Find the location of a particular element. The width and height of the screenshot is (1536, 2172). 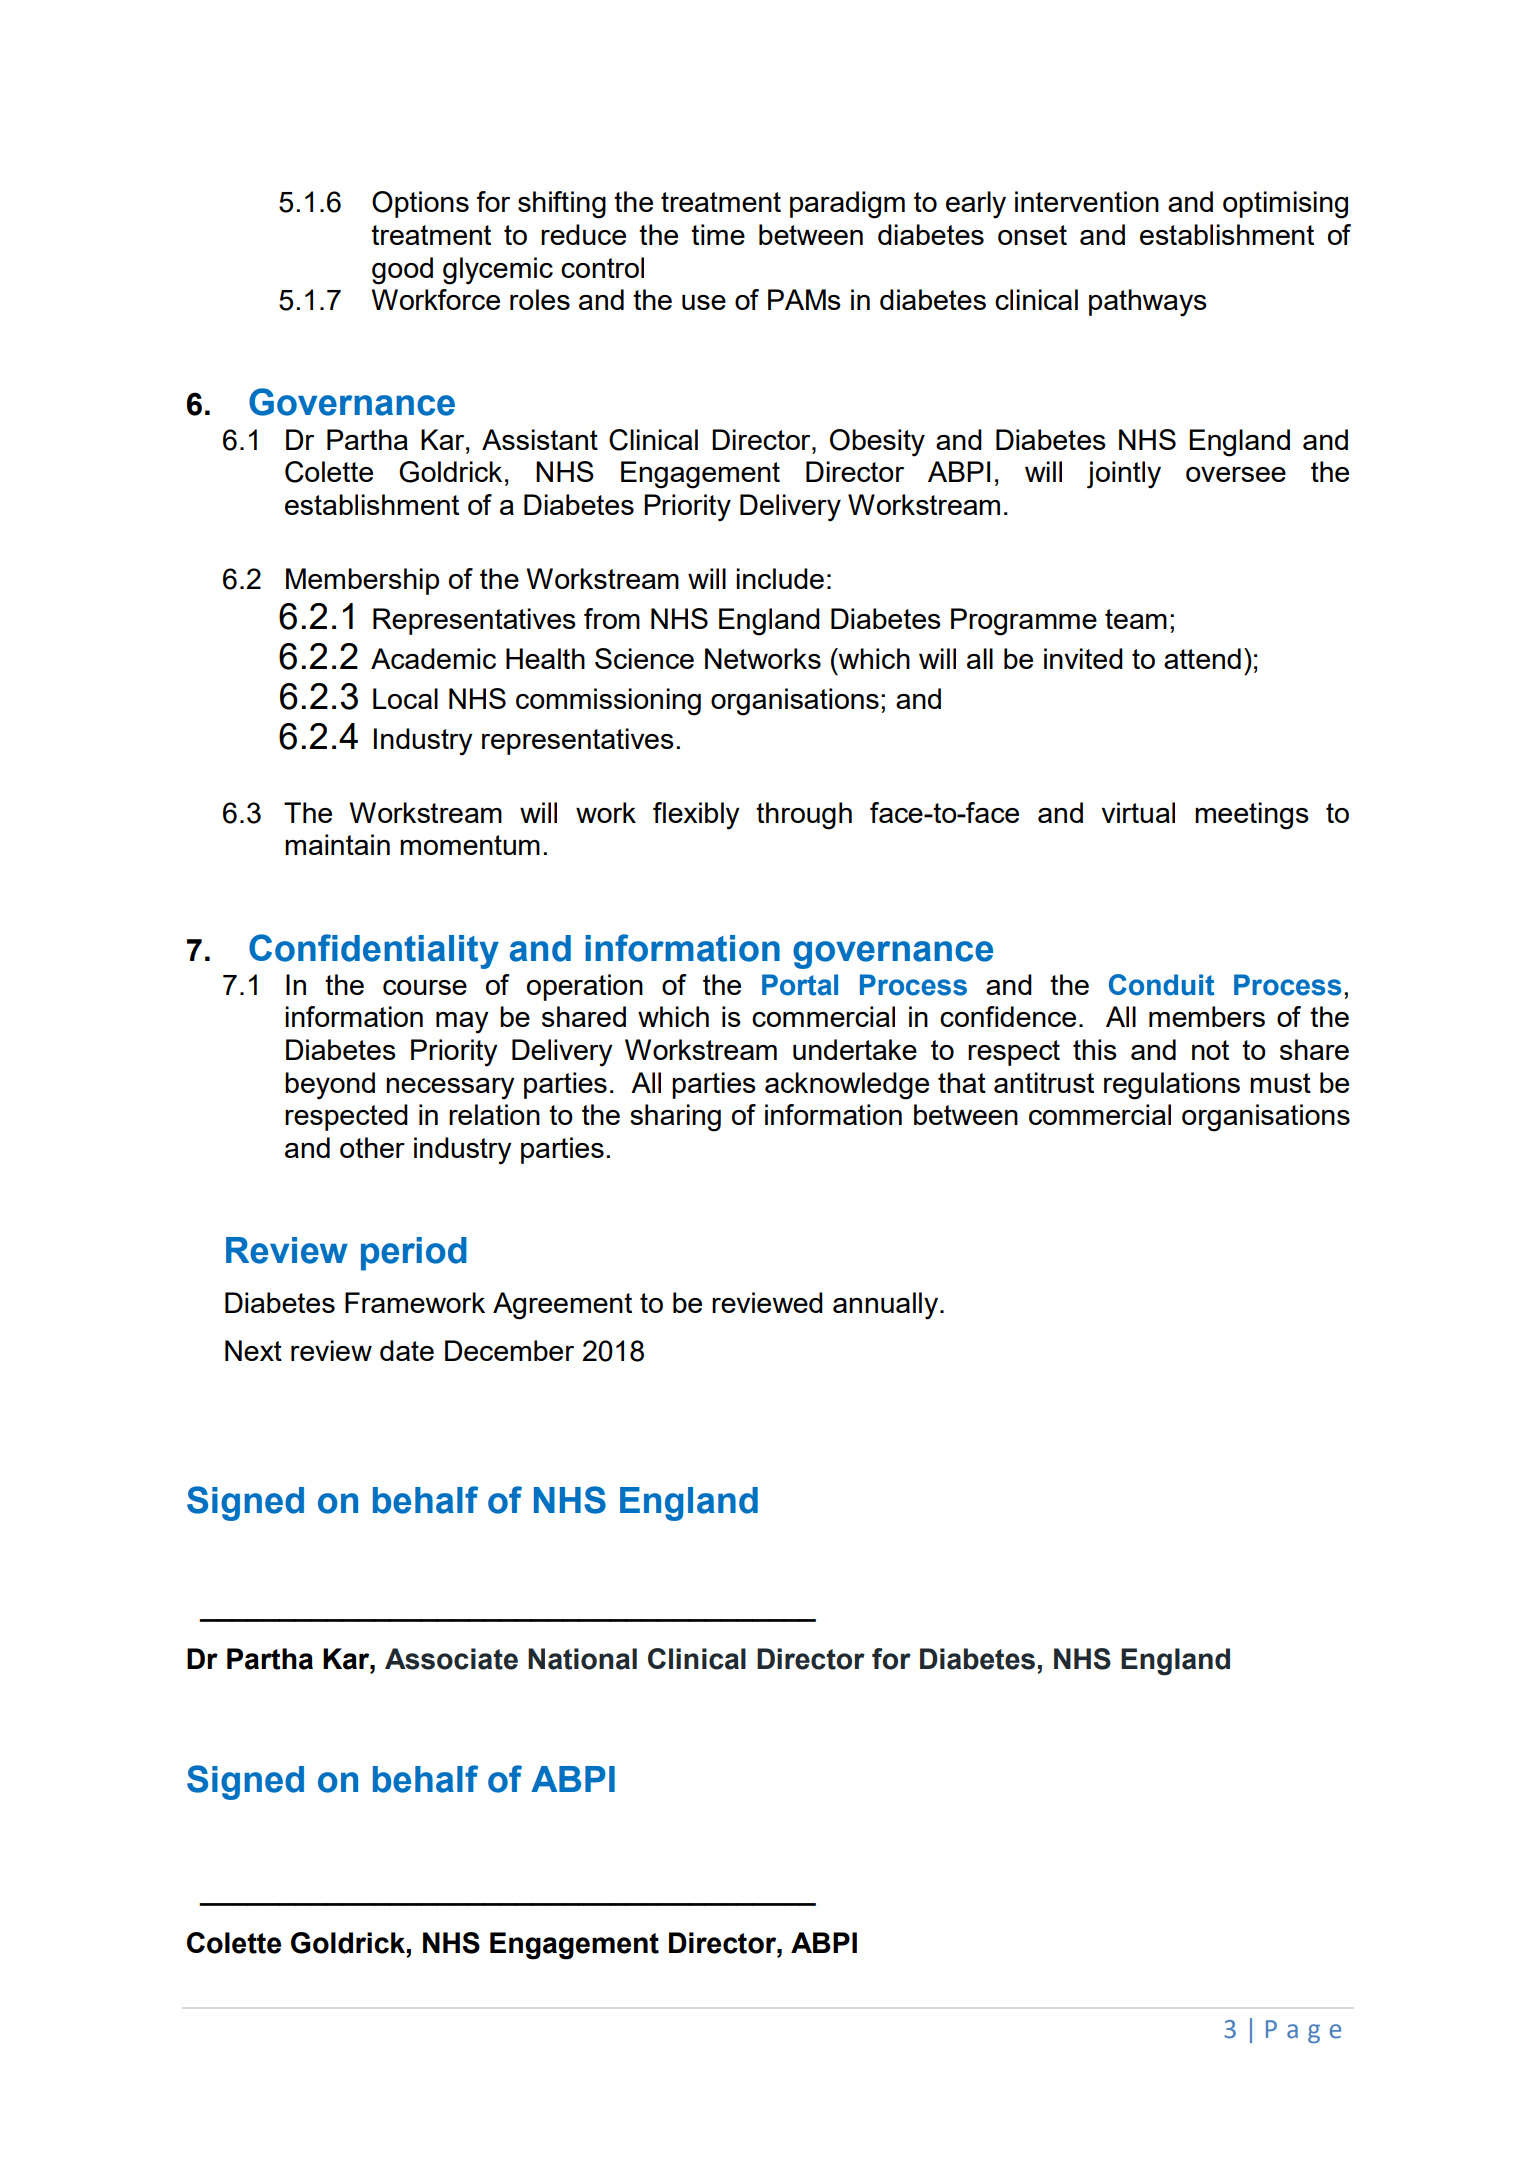

pathways is located at coordinates (1148, 303).
